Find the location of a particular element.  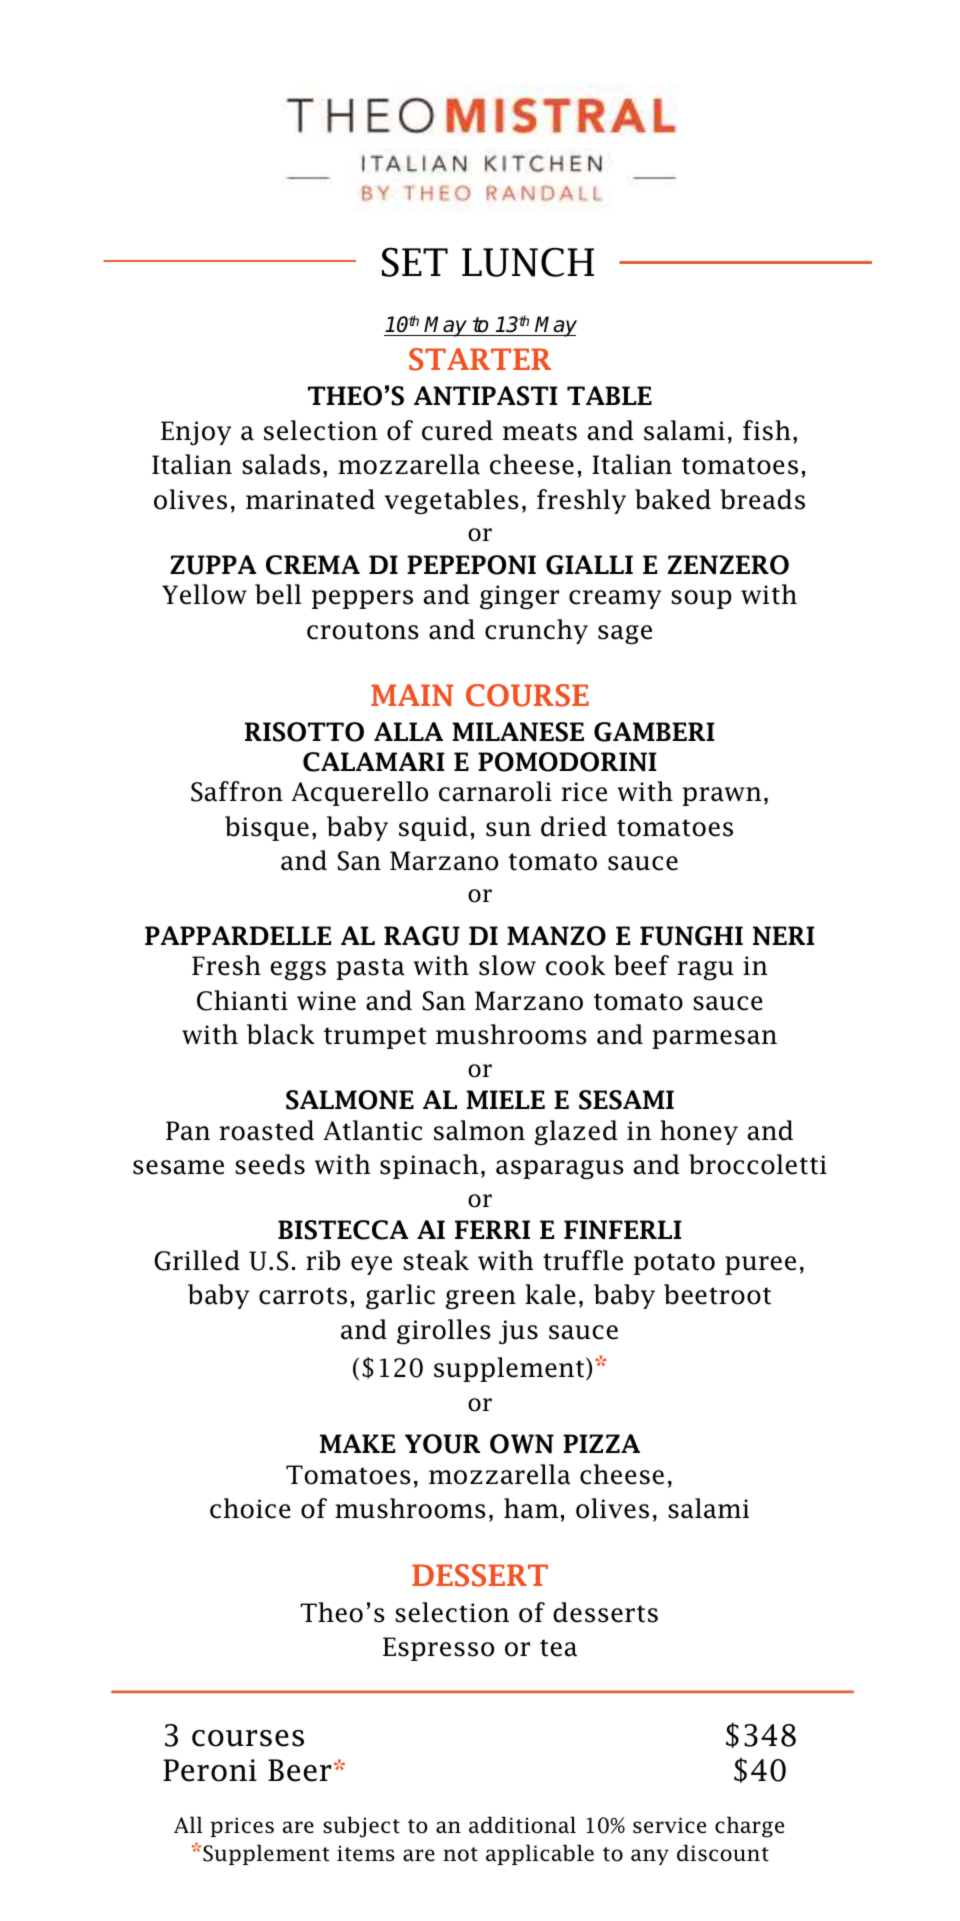

green is located at coordinates (481, 1299).
